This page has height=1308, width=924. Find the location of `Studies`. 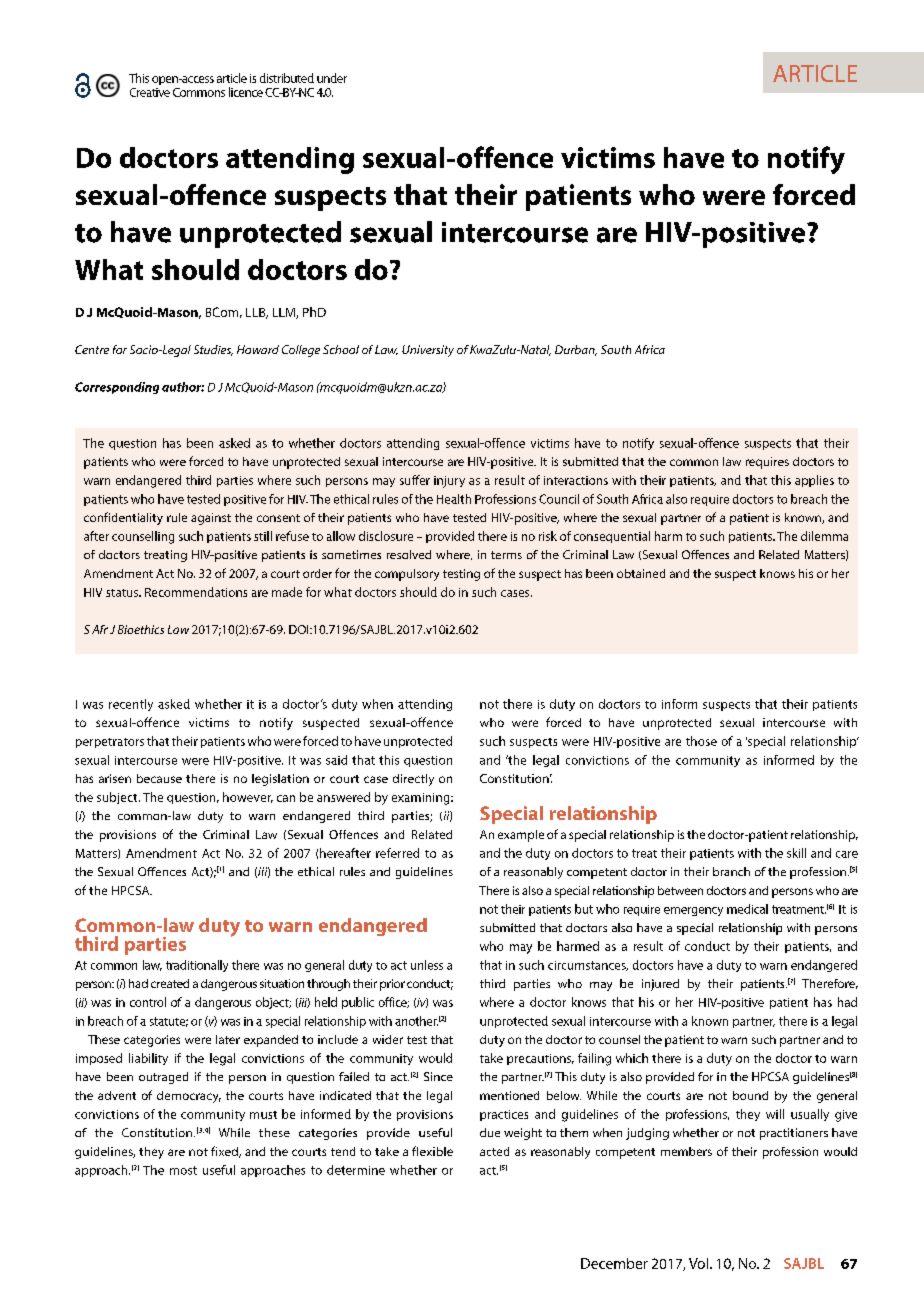

Studies is located at coordinates (213, 350).
